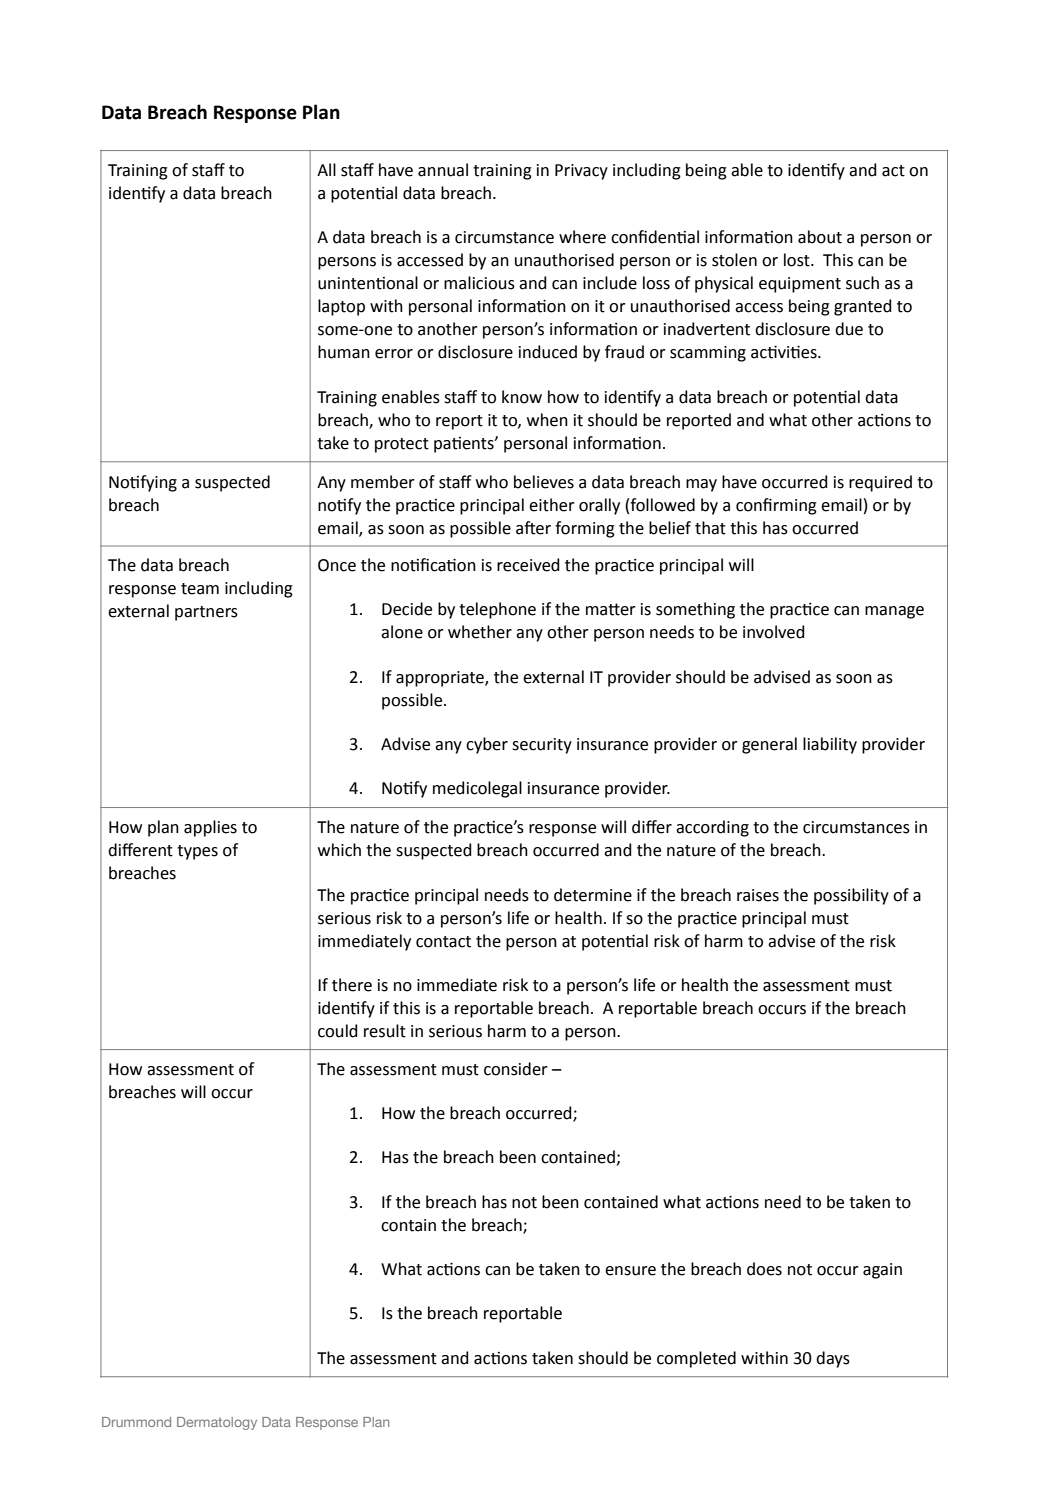  I want to click on ensure, so click(630, 1271).
